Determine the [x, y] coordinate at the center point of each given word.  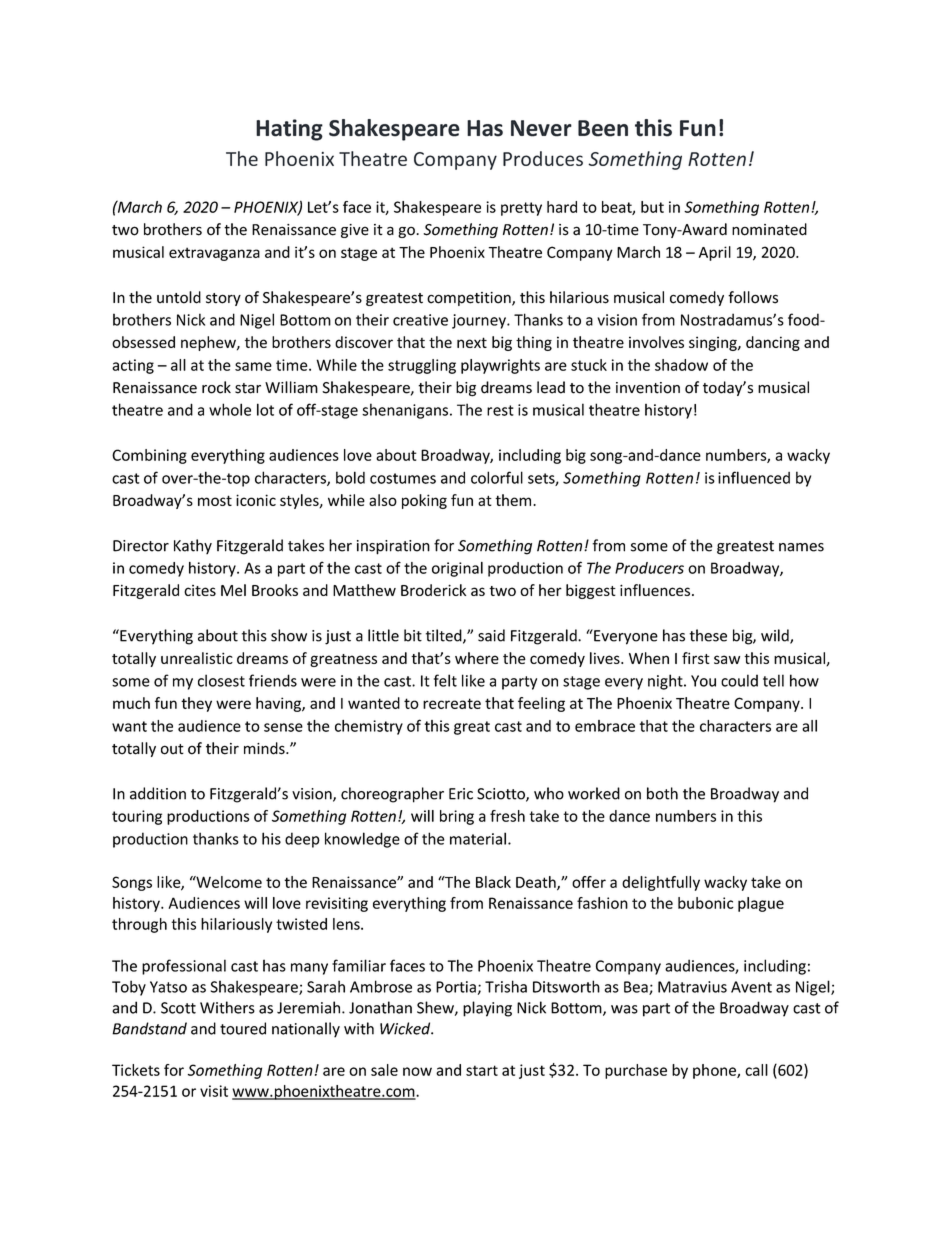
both [662, 793]
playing [487, 1009]
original [457, 569]
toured [243, 1028]
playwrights [500, 366]
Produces [543, 158]
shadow [681, 365]
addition [158, 793]
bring [457, 817]
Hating [289, 130]
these [708, 635]
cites [200, 590]
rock [216, 387]
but [652, 207]
